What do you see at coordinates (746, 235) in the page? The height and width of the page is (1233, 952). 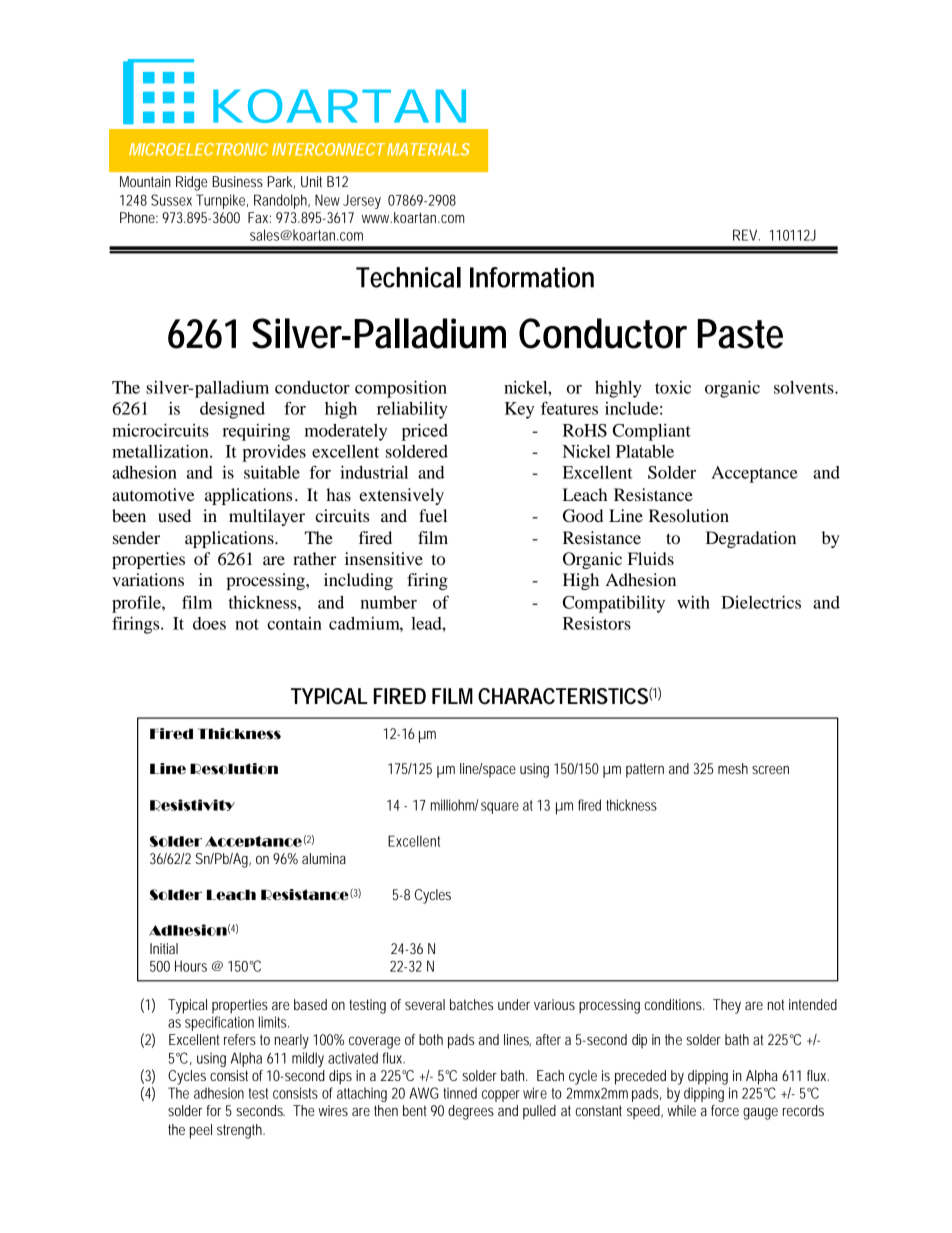 I see `REV` at bounding box center [746, 235].
